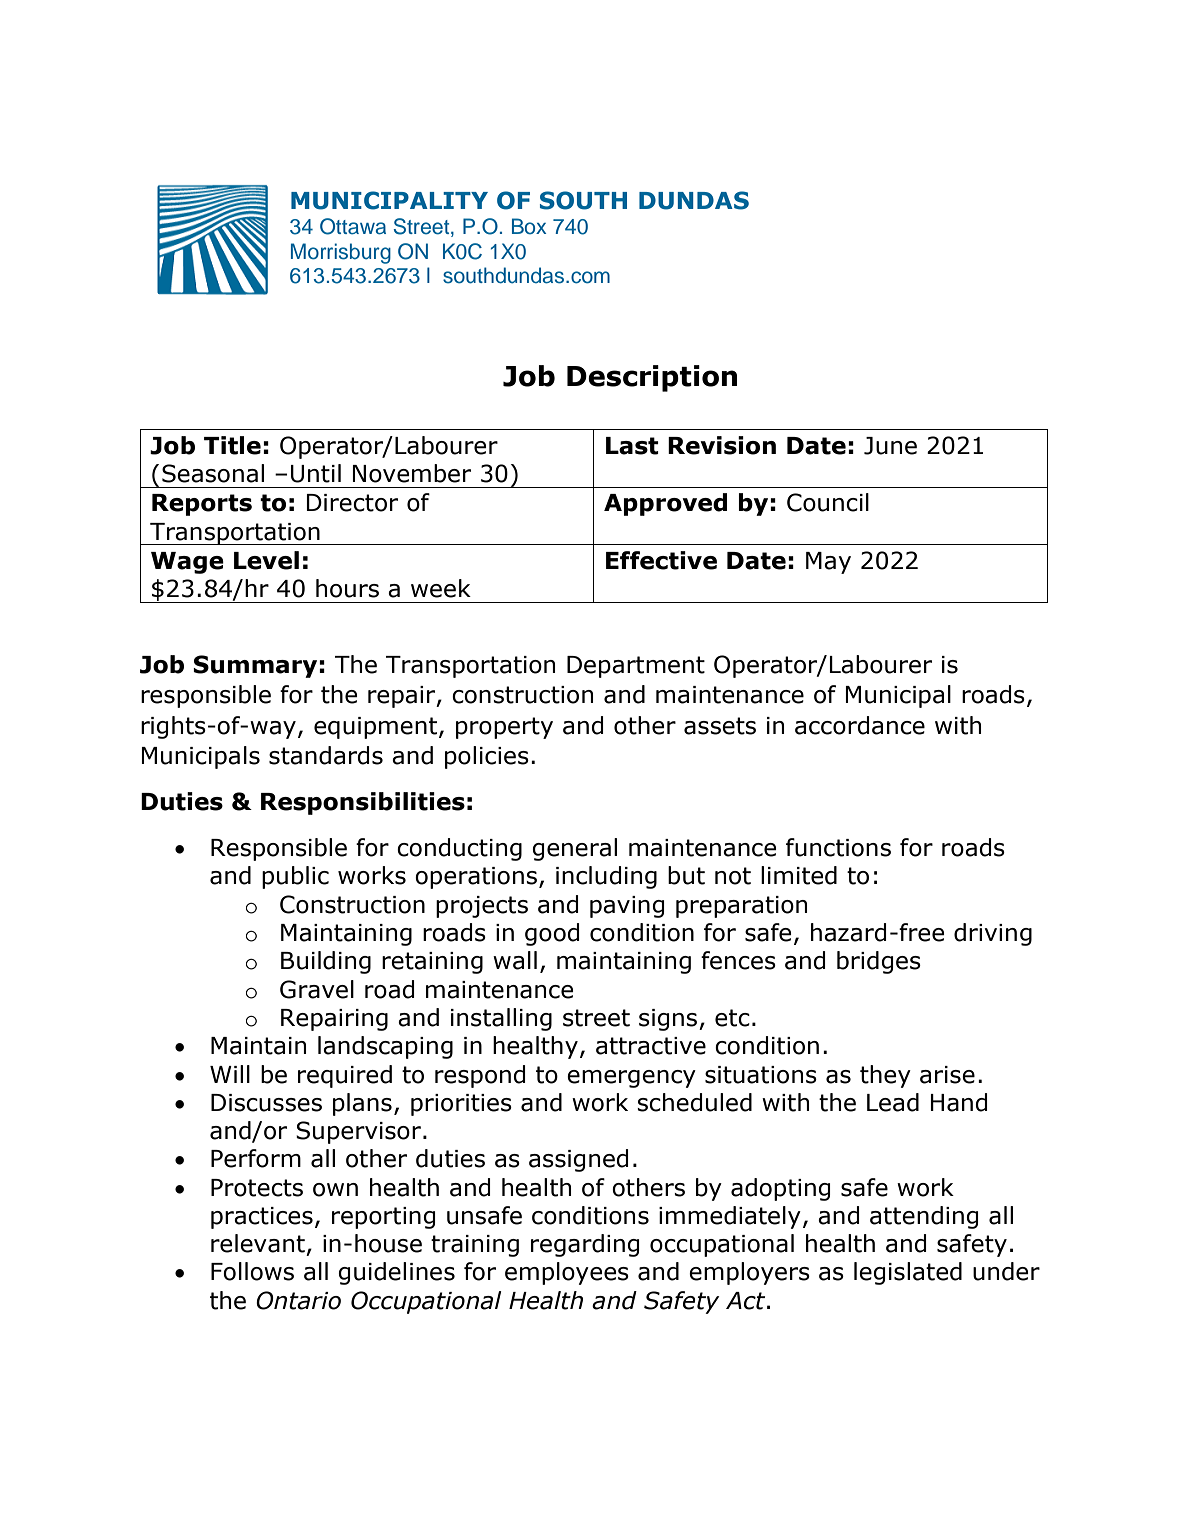  Describe the element at coordinates (529, 226) in the screenshot. I see `Box` at that location.
